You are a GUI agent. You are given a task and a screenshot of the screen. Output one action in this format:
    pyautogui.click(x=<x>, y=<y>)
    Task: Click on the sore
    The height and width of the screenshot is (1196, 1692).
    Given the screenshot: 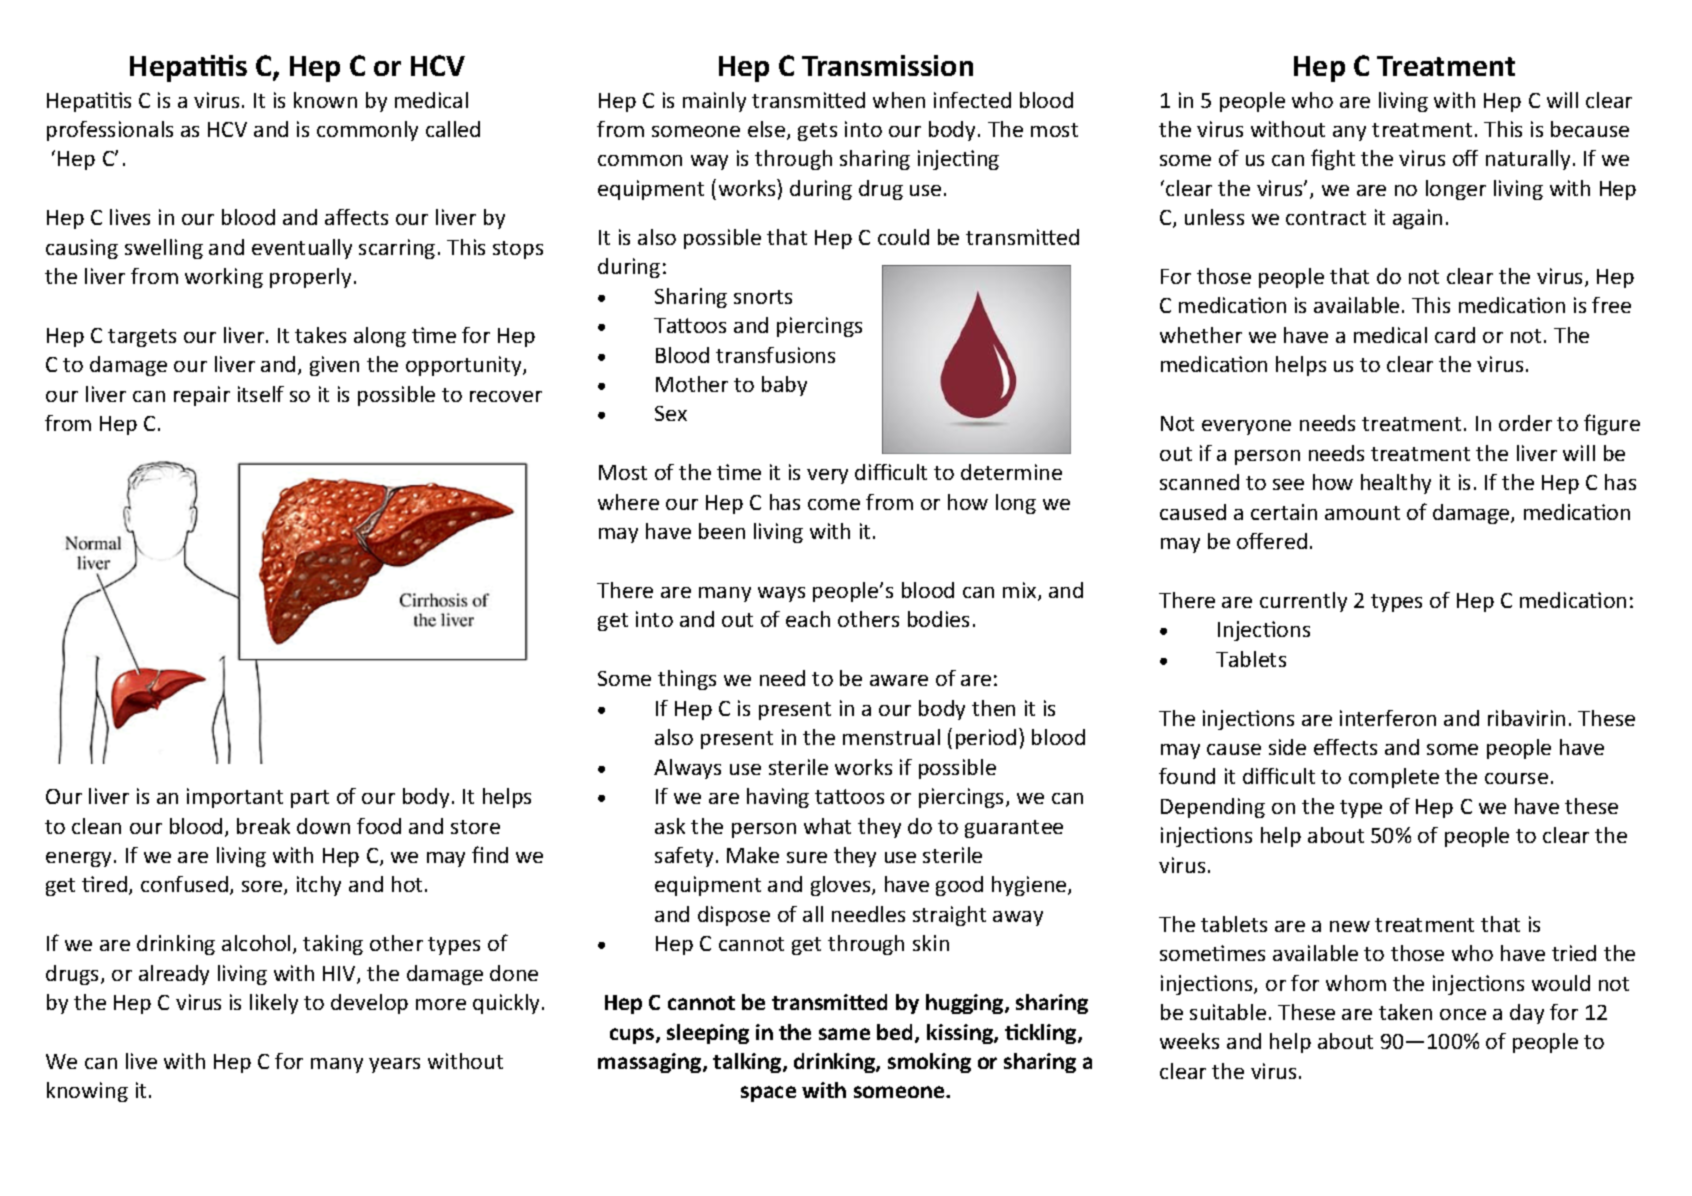 What is the action you would take?
    pyautogui.click(x=263, y=888)
